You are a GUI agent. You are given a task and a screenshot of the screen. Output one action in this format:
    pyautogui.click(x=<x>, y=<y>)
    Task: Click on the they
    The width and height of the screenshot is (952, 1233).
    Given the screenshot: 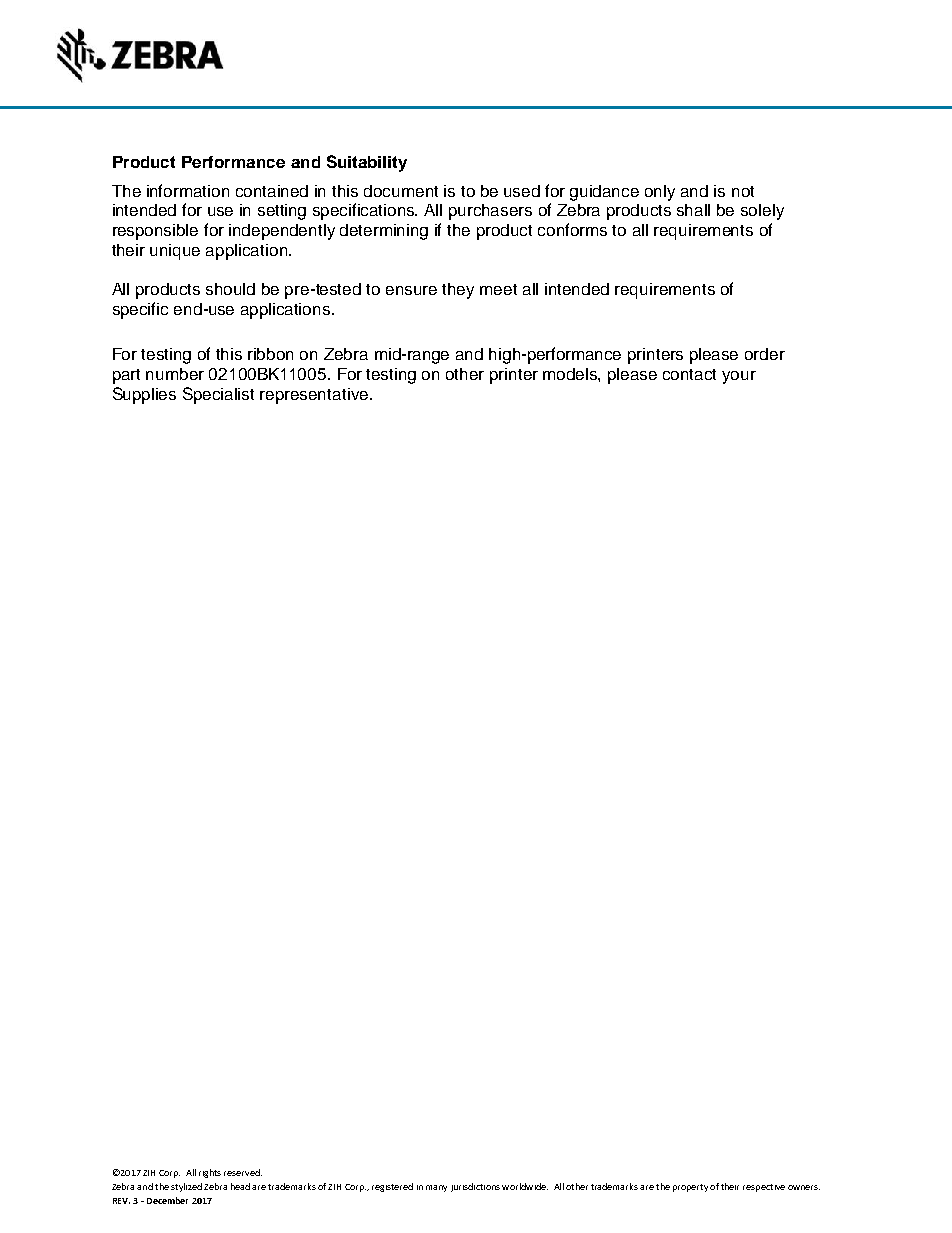 What is the action you would take?
    pyautogui.click(x=458, y=291)
